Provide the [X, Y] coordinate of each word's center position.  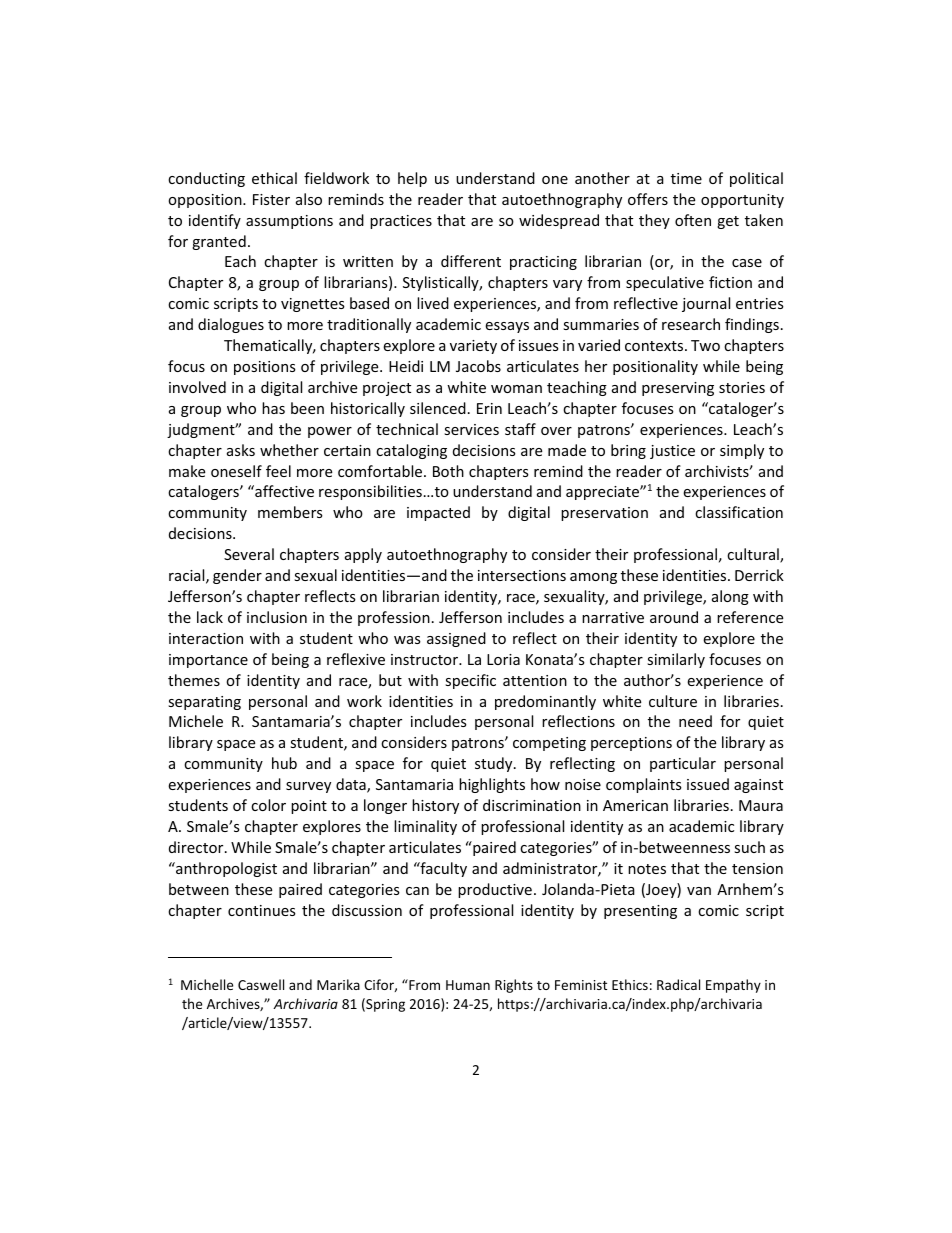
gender [237, 576]
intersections [522, 575]
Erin [489, 408]
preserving [678, 389]
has [273, 408]
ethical [274, 178]
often [693, 220]
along [730, 597]
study [495, 764]
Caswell [261, 984]
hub [284, 763]
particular [683, 764]
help [412, 179]
